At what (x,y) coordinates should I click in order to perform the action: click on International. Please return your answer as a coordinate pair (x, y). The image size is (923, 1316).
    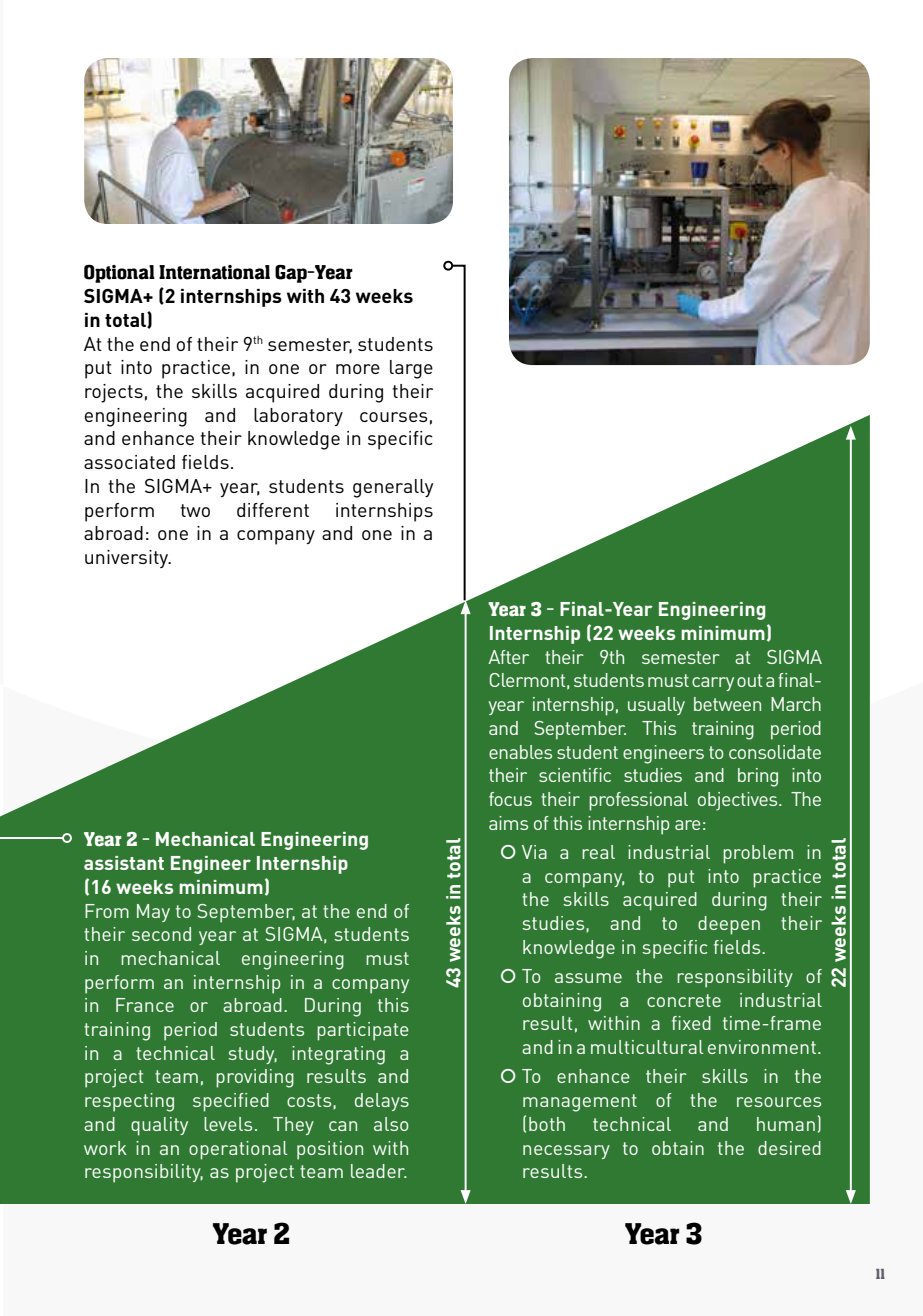
    Looking at the image, I should click on (214, 272).
